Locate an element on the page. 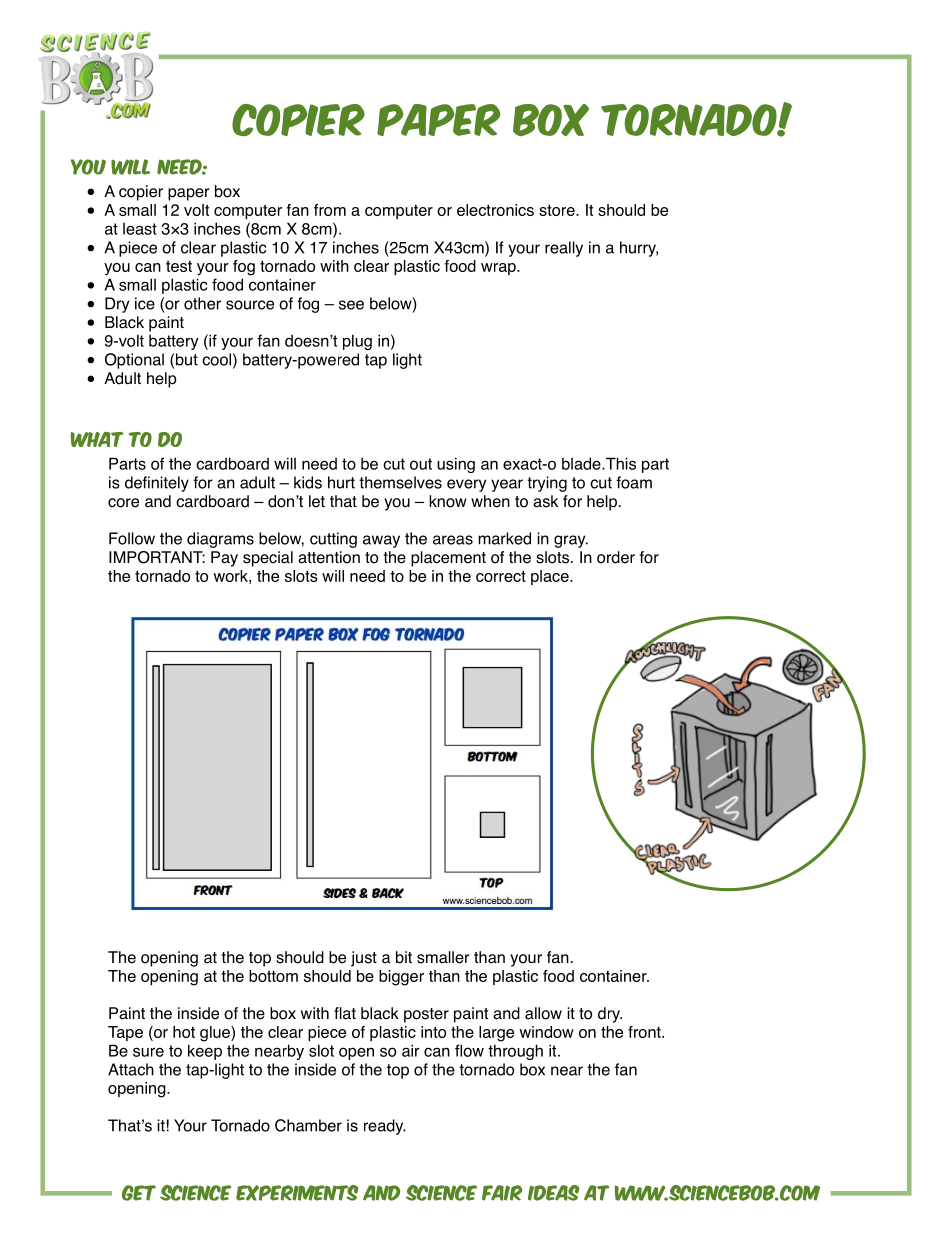  themselves is located at coordinates (400, 482).
